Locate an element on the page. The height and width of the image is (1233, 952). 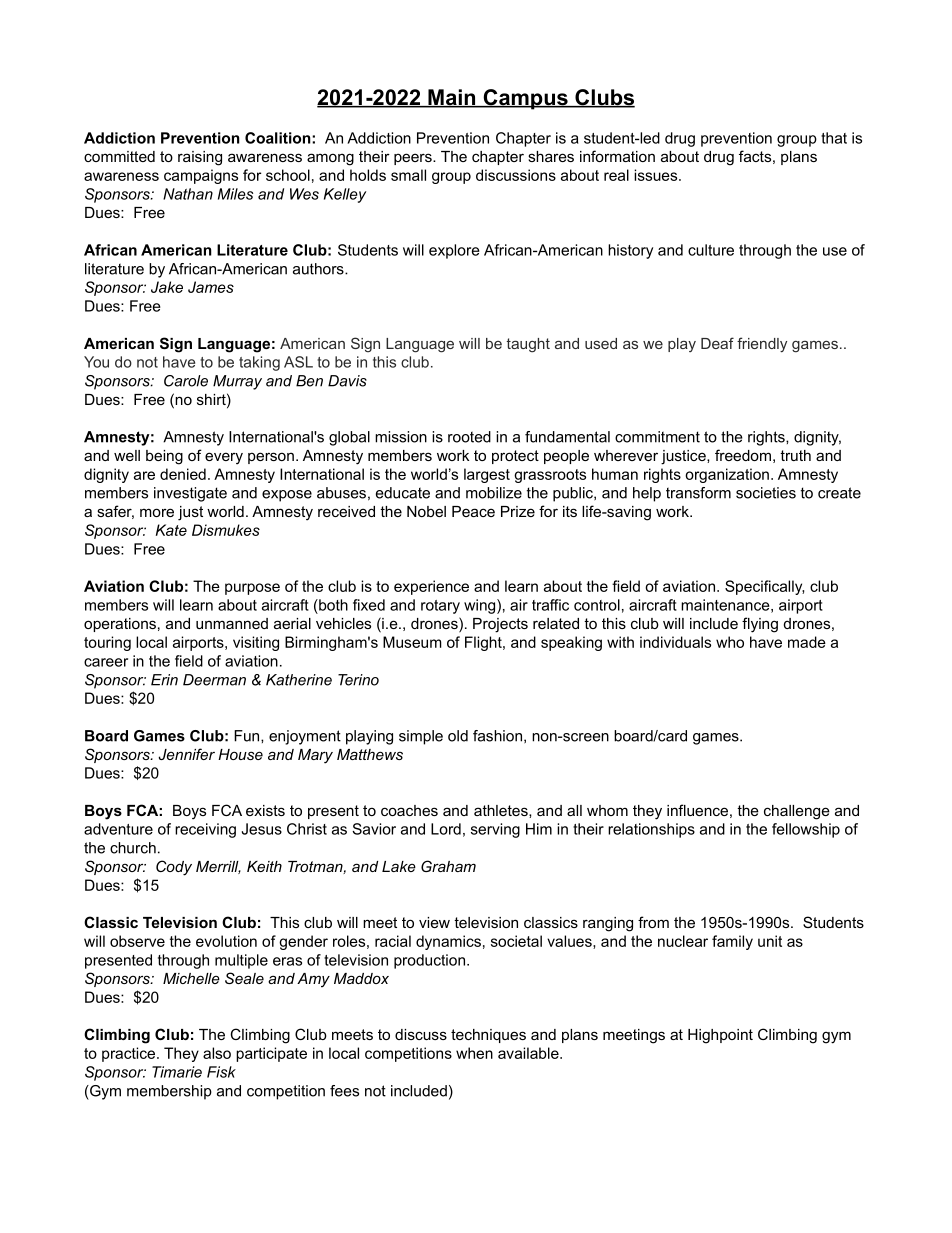
unmanned is located at coordinates (232, 623).
